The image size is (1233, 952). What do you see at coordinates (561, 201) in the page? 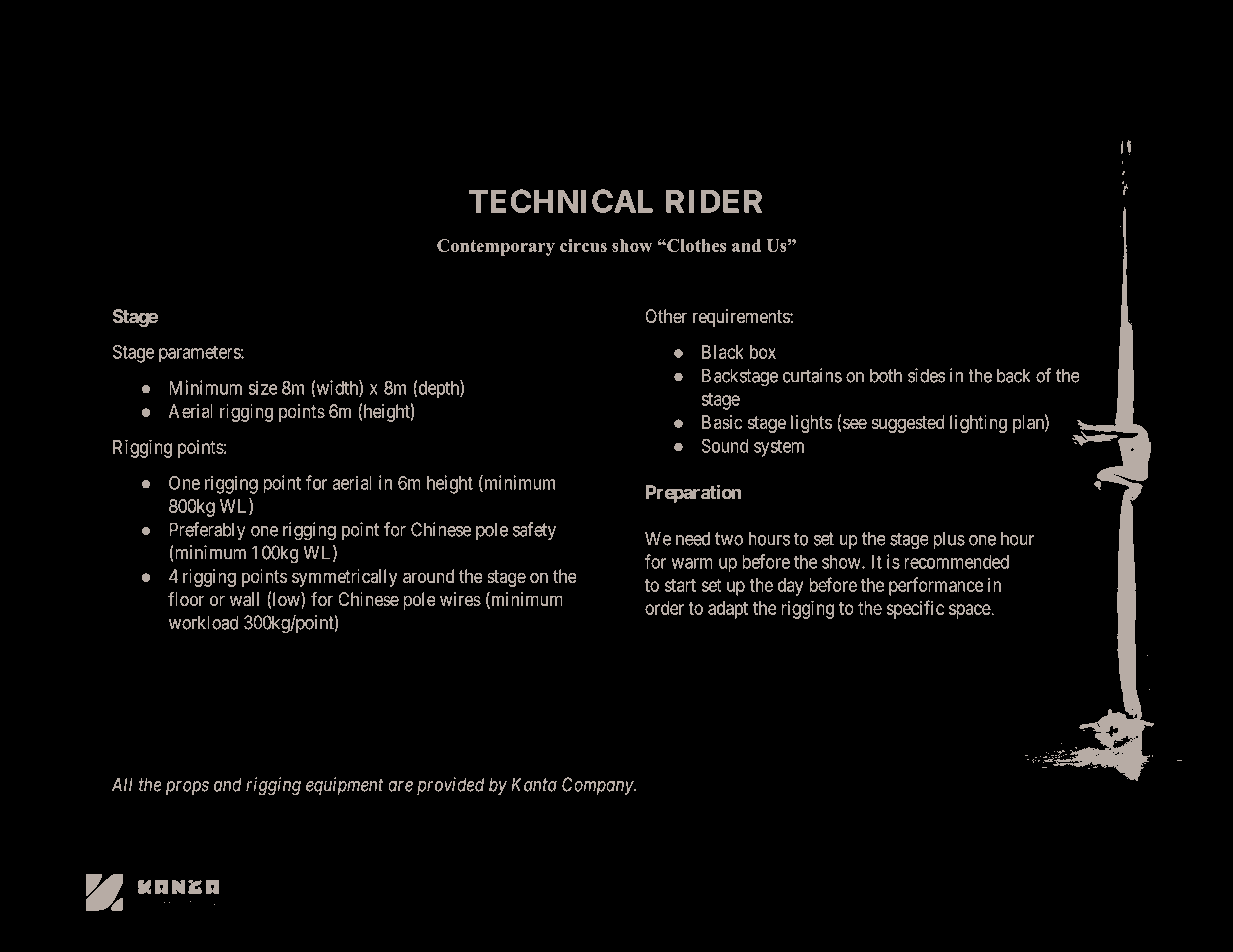
I see `TECHNICAL` at bounding box center [561, 201].
